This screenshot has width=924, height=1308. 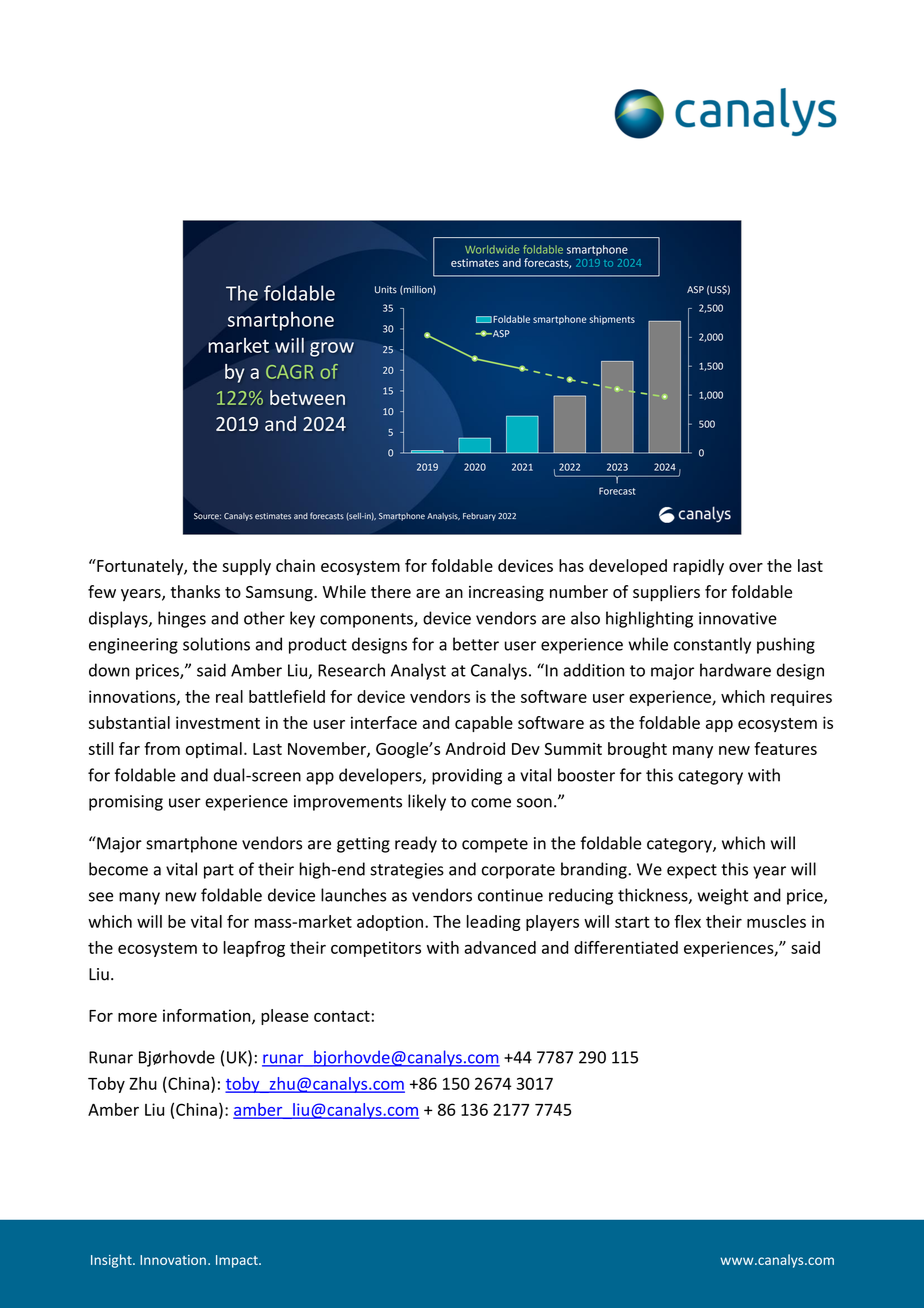 I want to click on CAGR, so click(x=290, y=372).
